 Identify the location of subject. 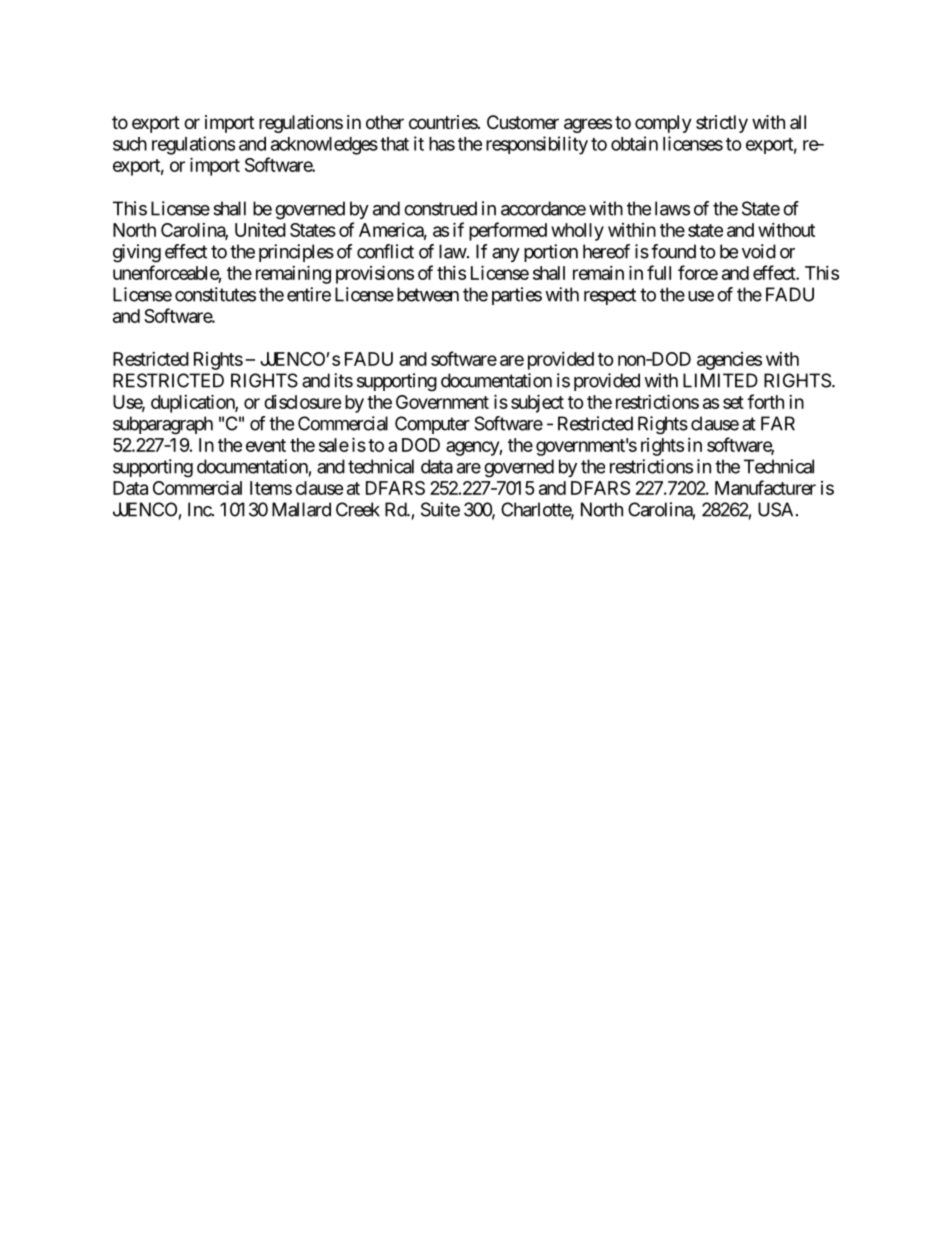
(537, 403).
